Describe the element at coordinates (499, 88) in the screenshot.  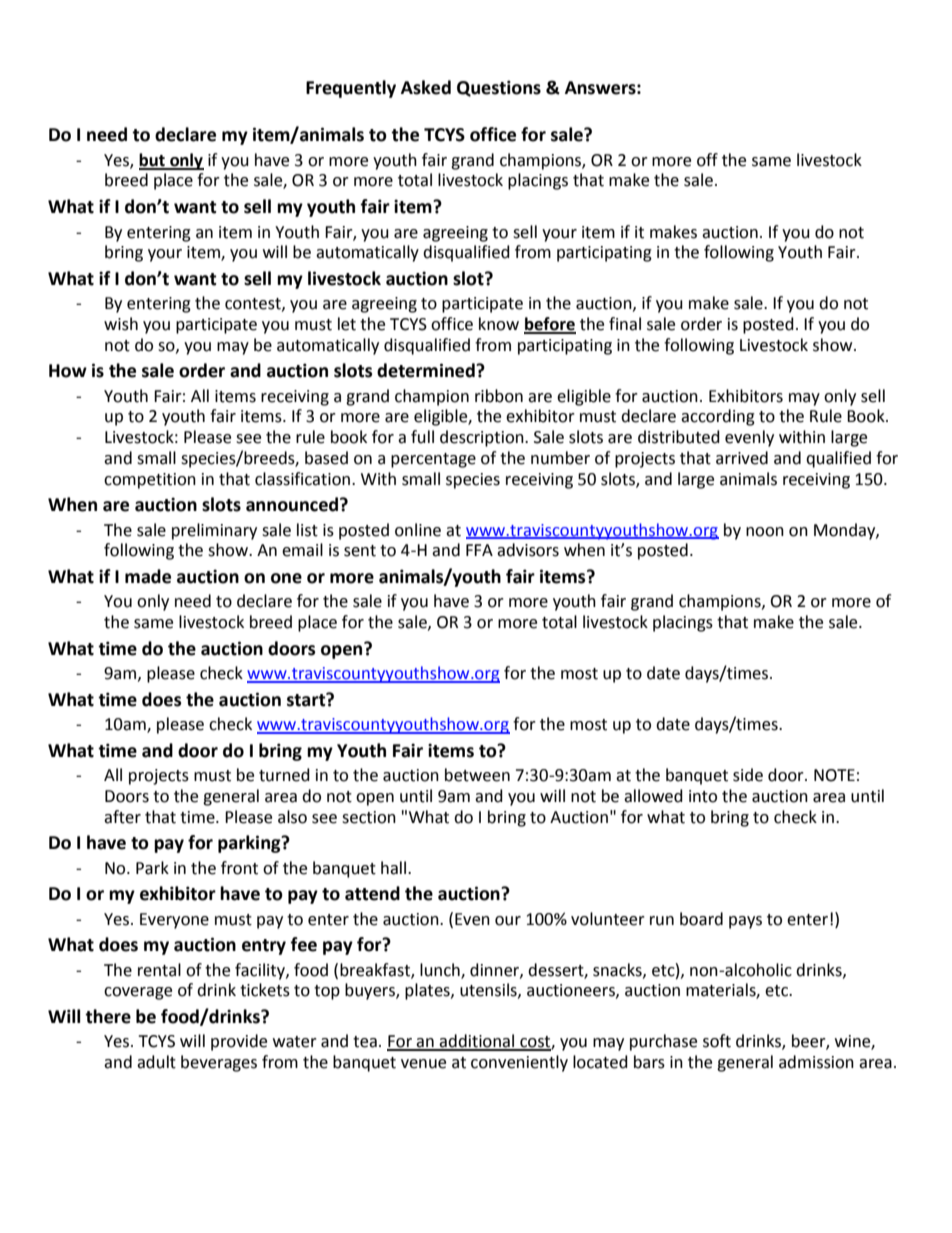
I see `Questions` at that location.
